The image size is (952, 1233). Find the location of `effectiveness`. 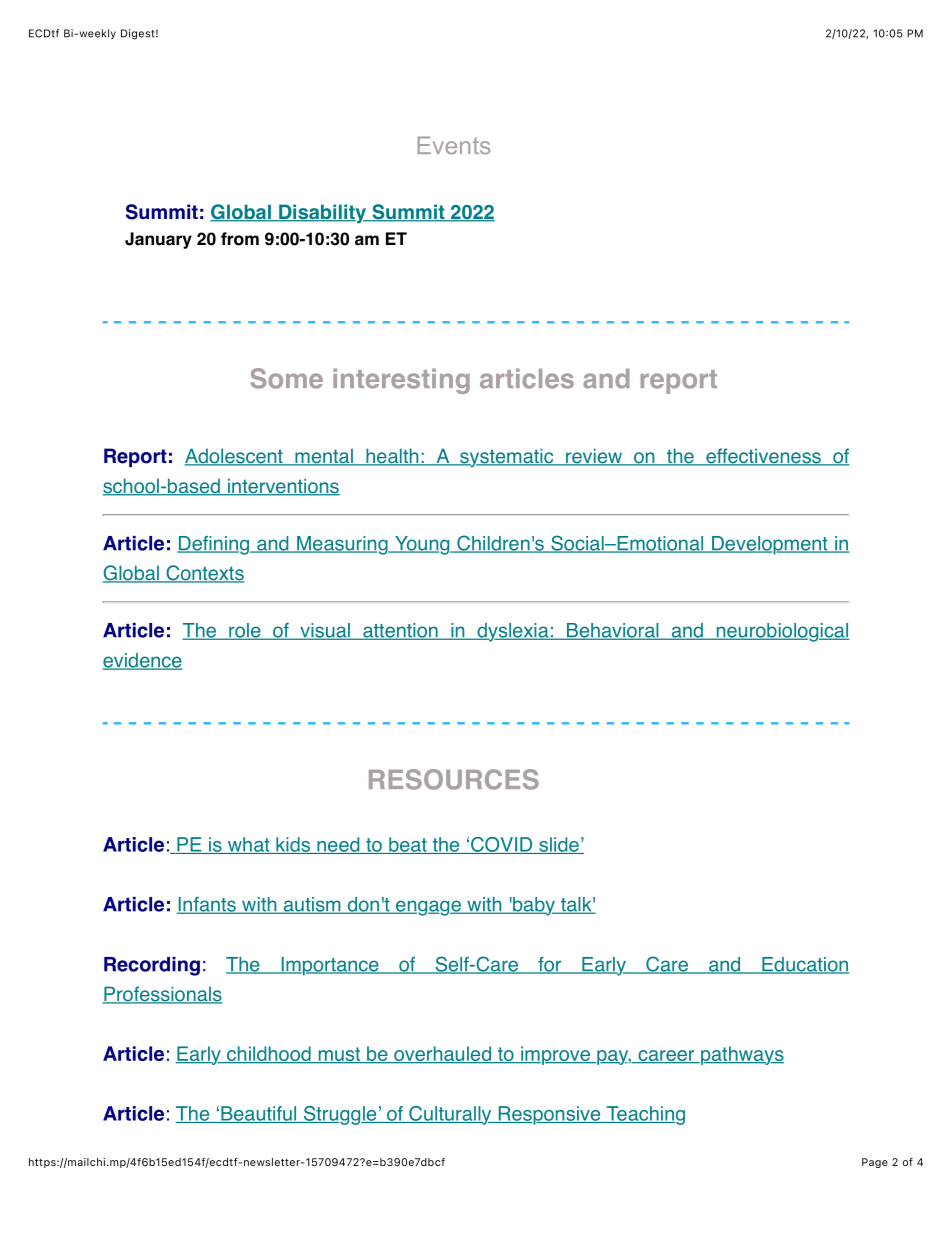

effectiveness is located at coordinates (763, 457).
